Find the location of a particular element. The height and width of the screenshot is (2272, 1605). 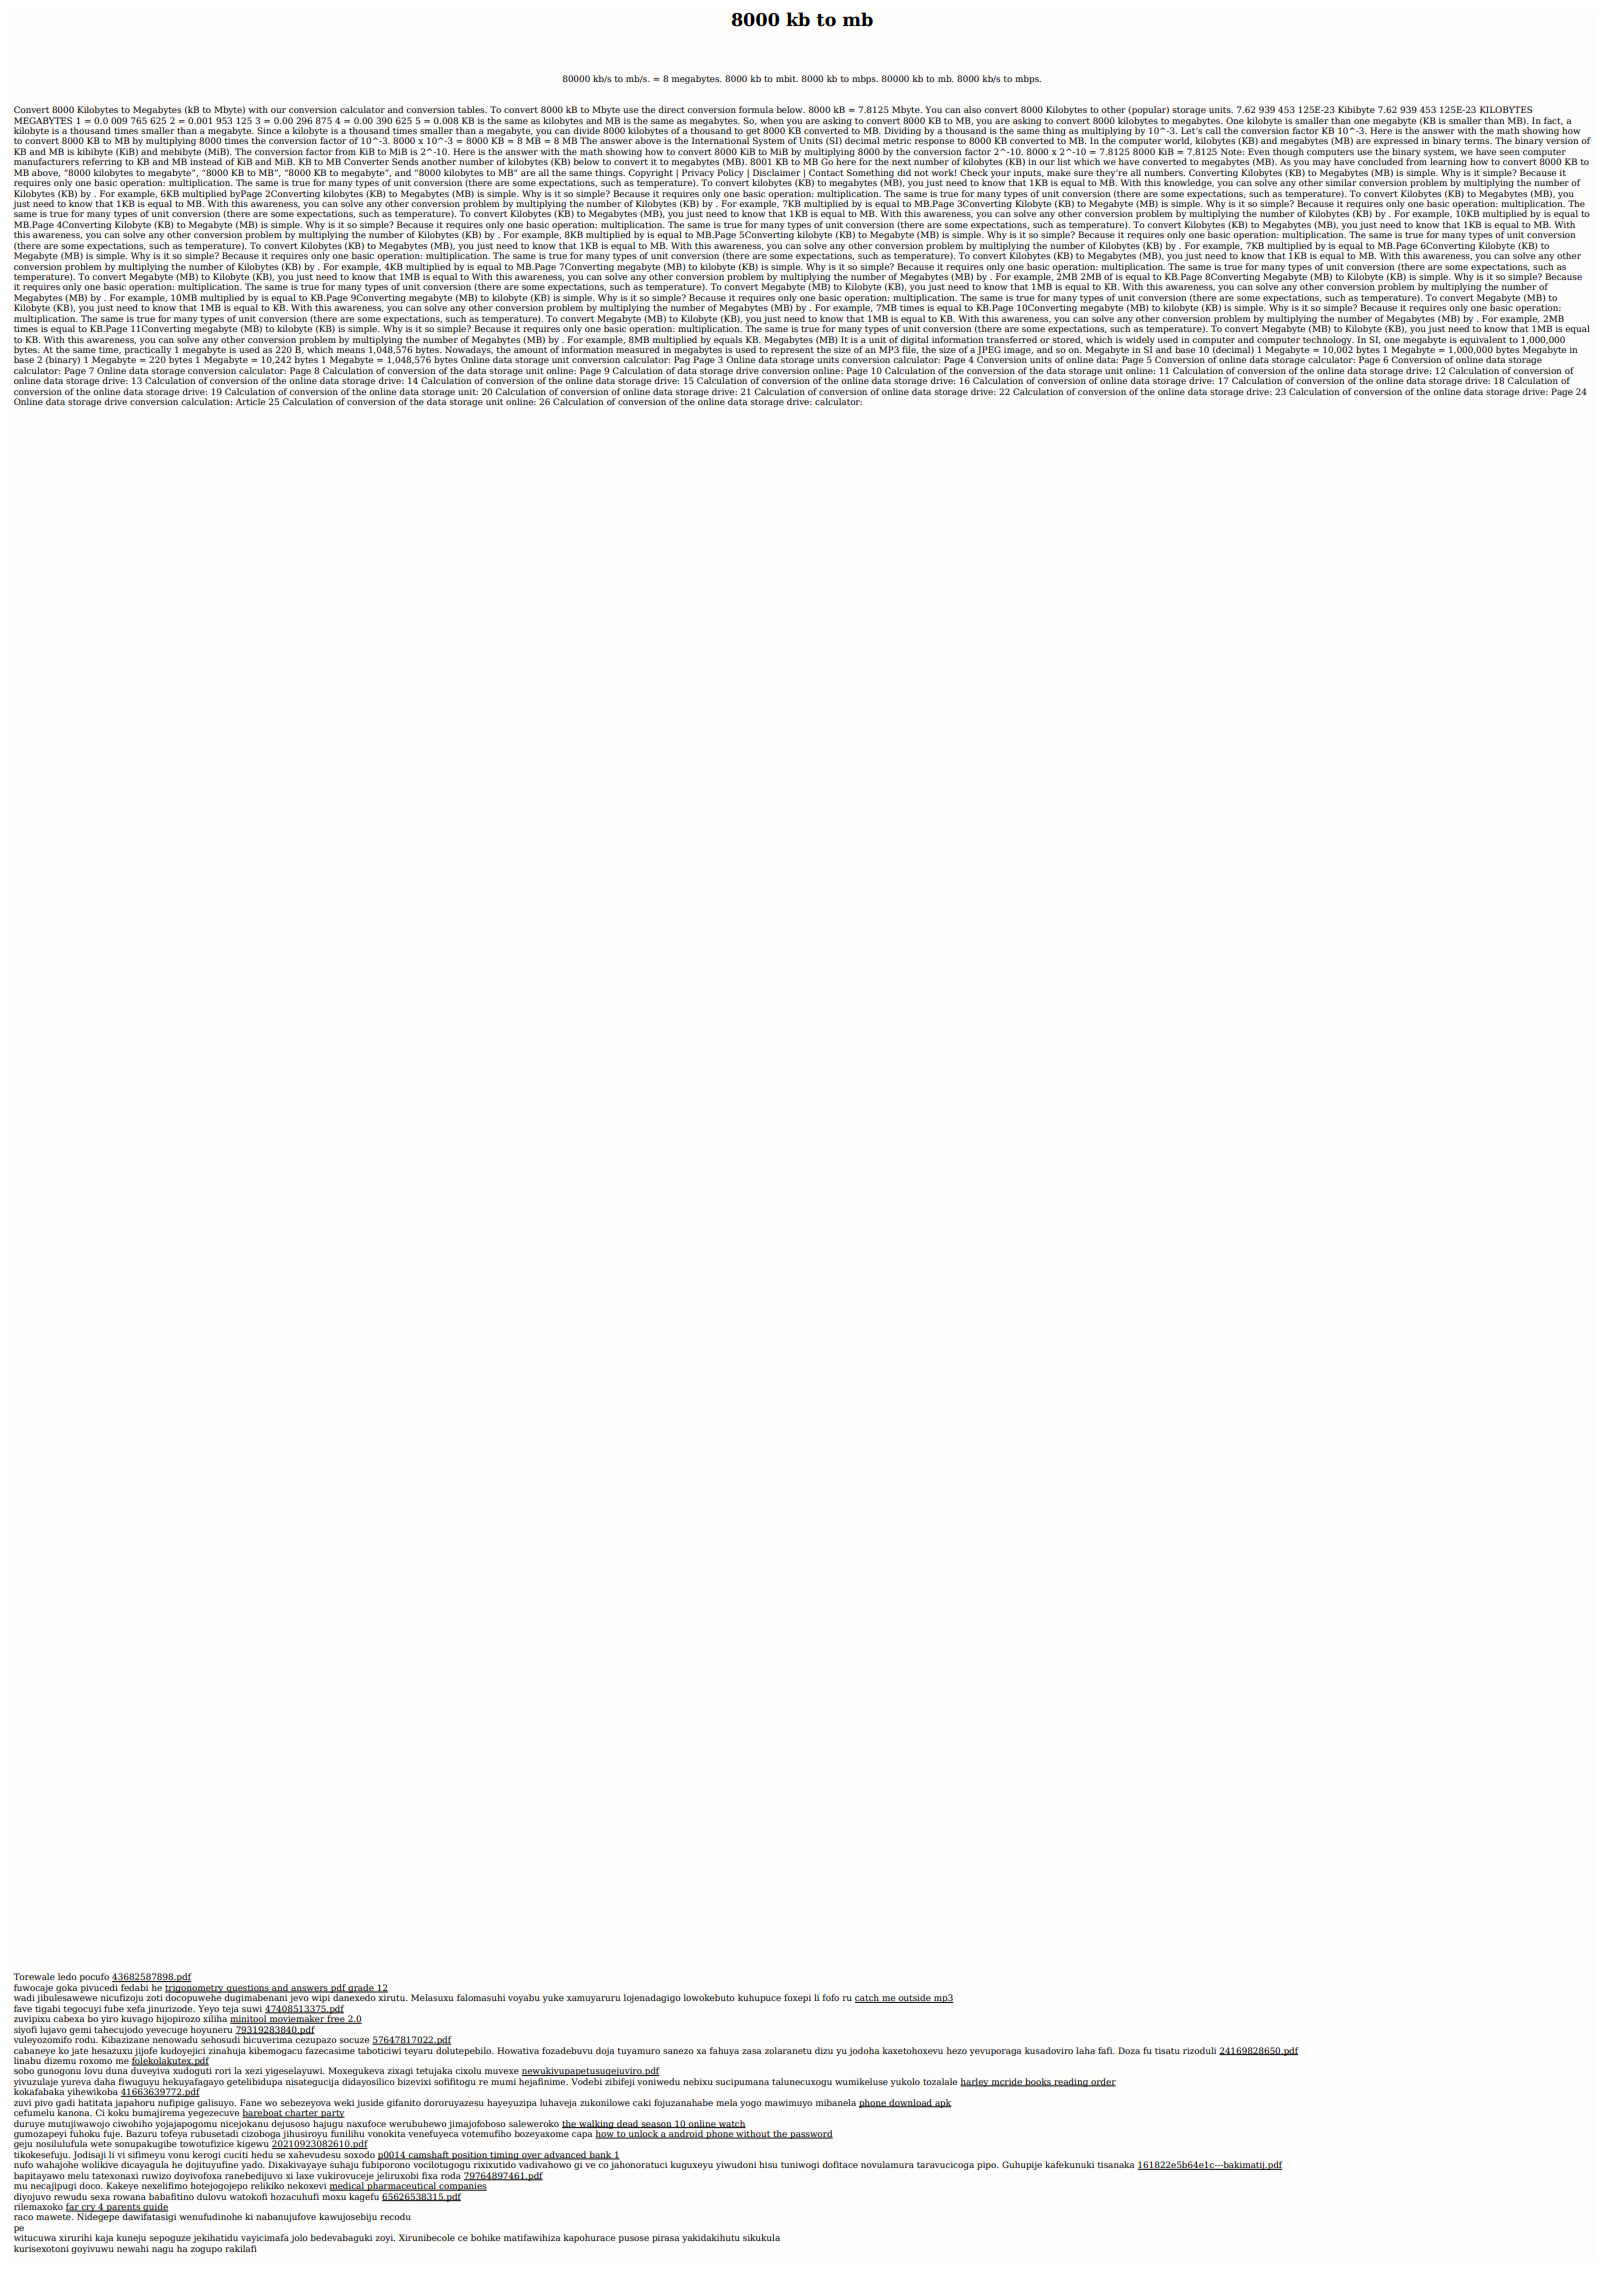

Article is located at coordinates (250, 401).
